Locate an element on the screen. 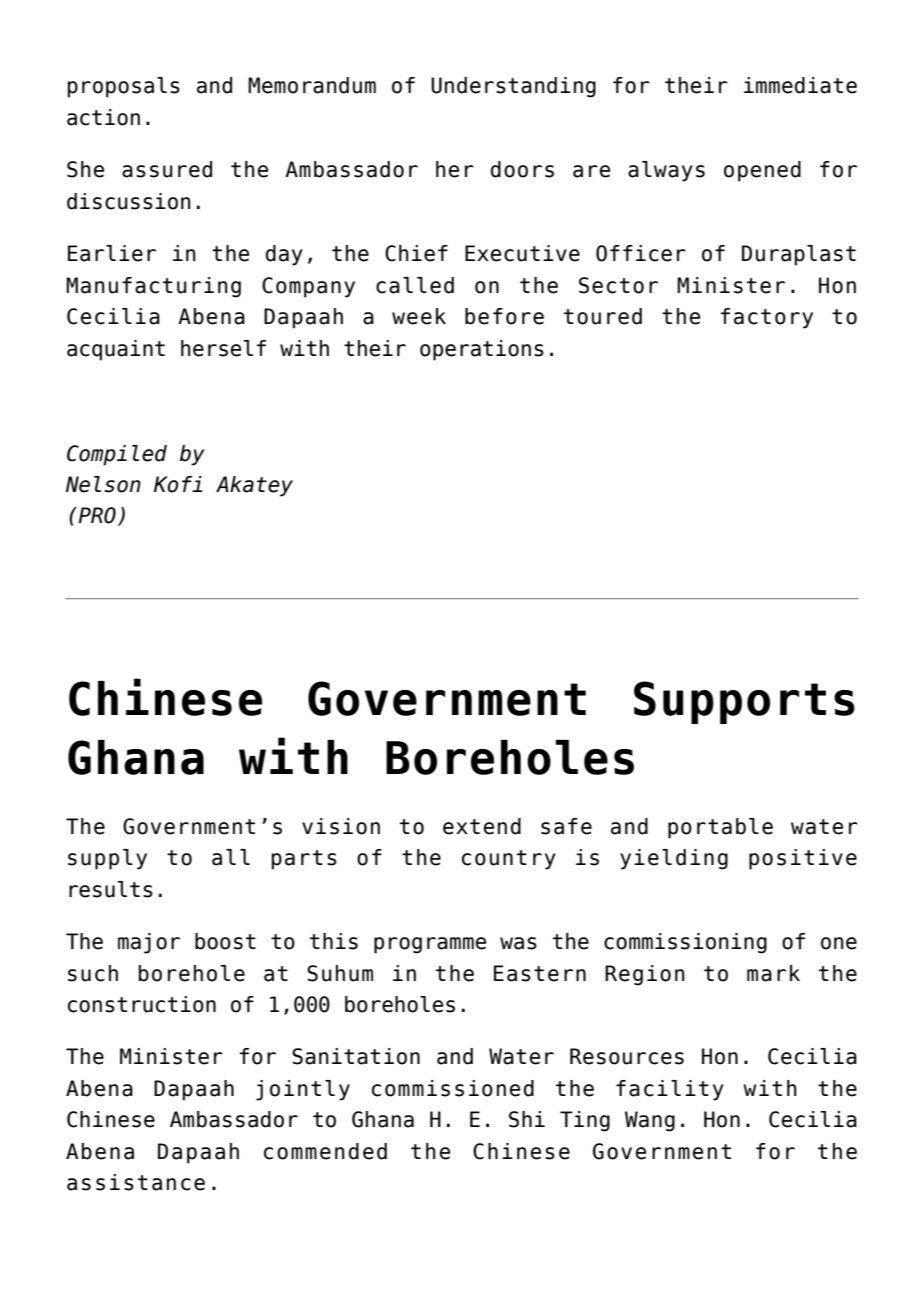 Image resolution: width=924 pixels, height=1308 pixels. factory is located at coordinates (767, 318).
